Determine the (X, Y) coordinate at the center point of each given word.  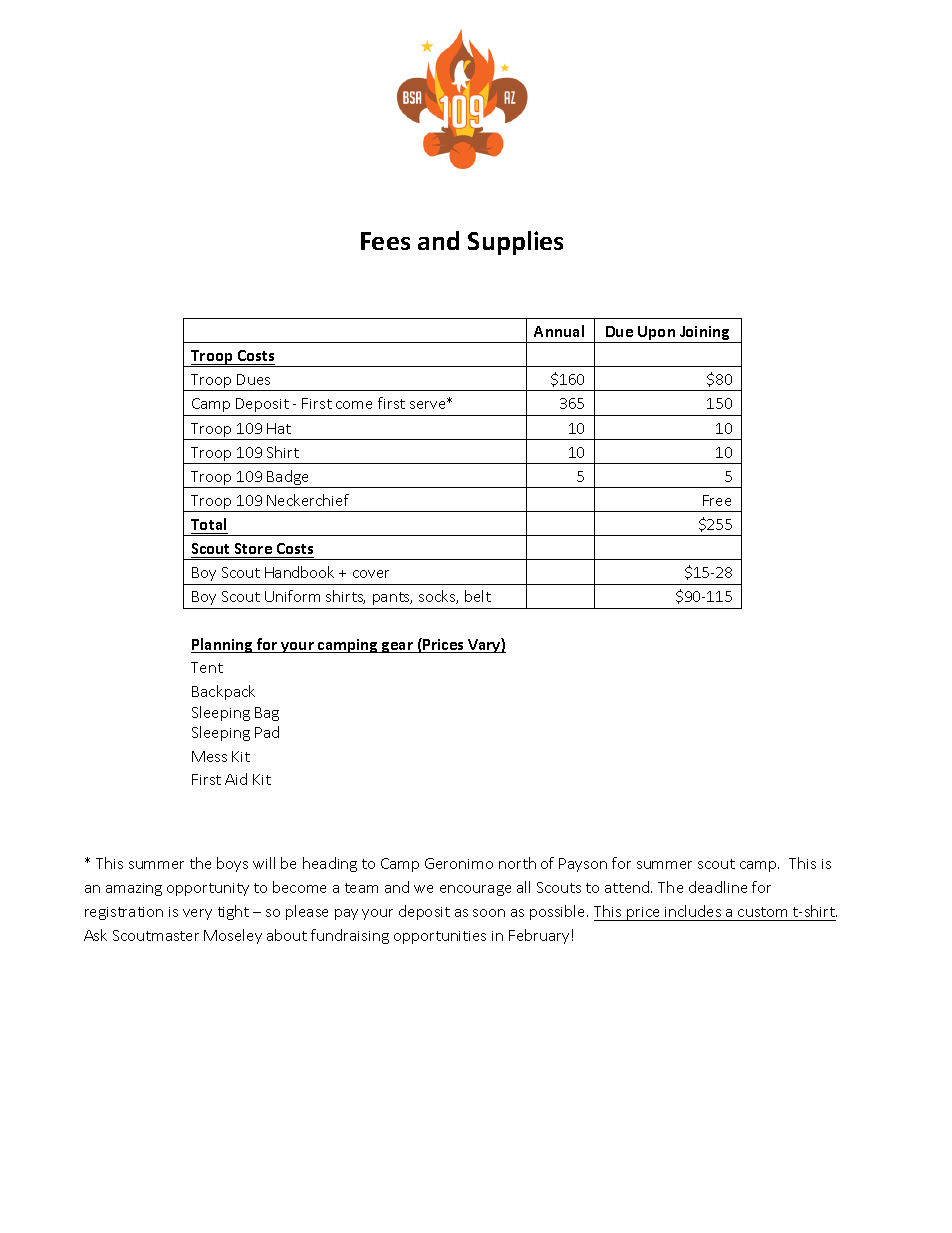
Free (717, 500)
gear (397, 647)
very (197, 914)
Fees (385, 241)
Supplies (515, 243)
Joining (705, 334)
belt (478, 596)
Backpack (223, 692)
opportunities (440, 937)
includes (693, 911)
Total (208, 524)
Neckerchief (308, 500)
